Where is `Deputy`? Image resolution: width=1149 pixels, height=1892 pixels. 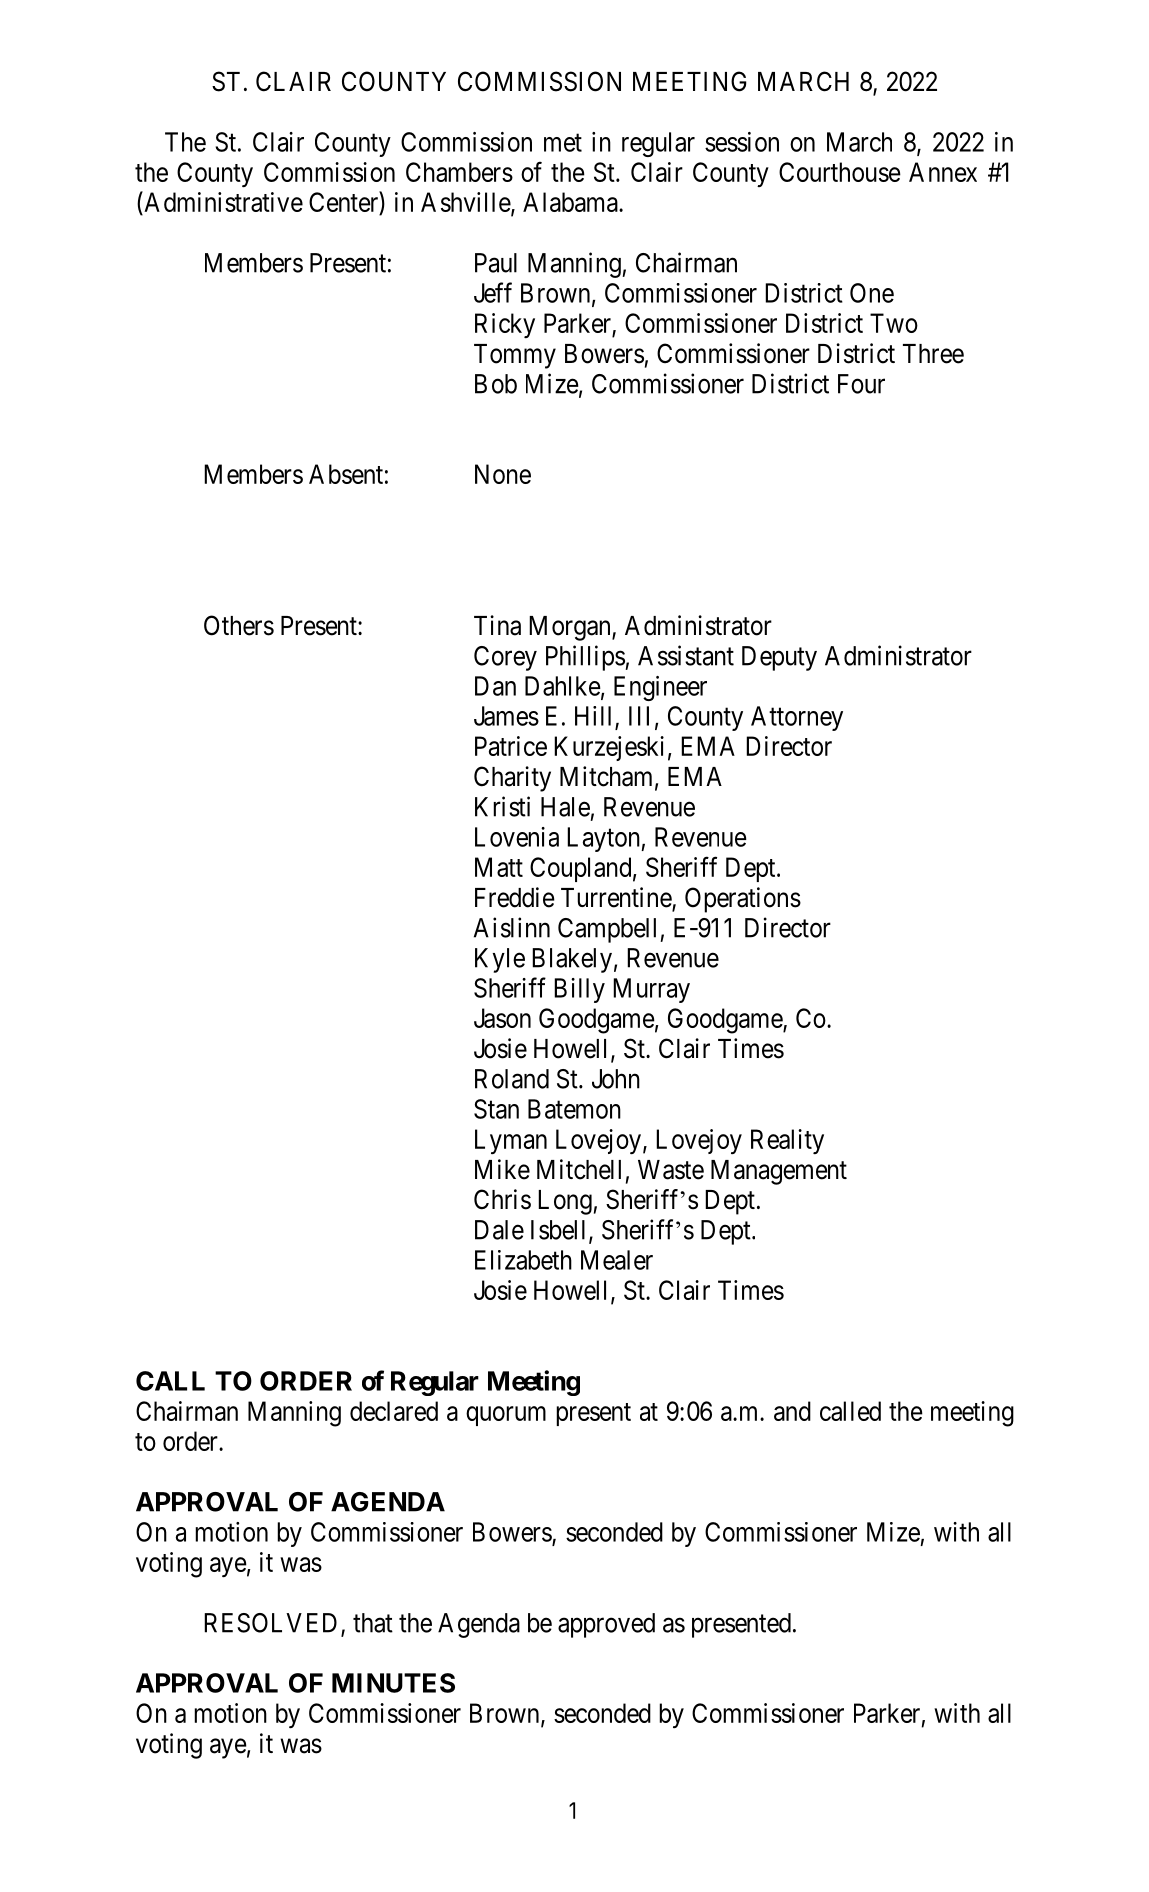
Deputy is located at coordinates (779, 658).
